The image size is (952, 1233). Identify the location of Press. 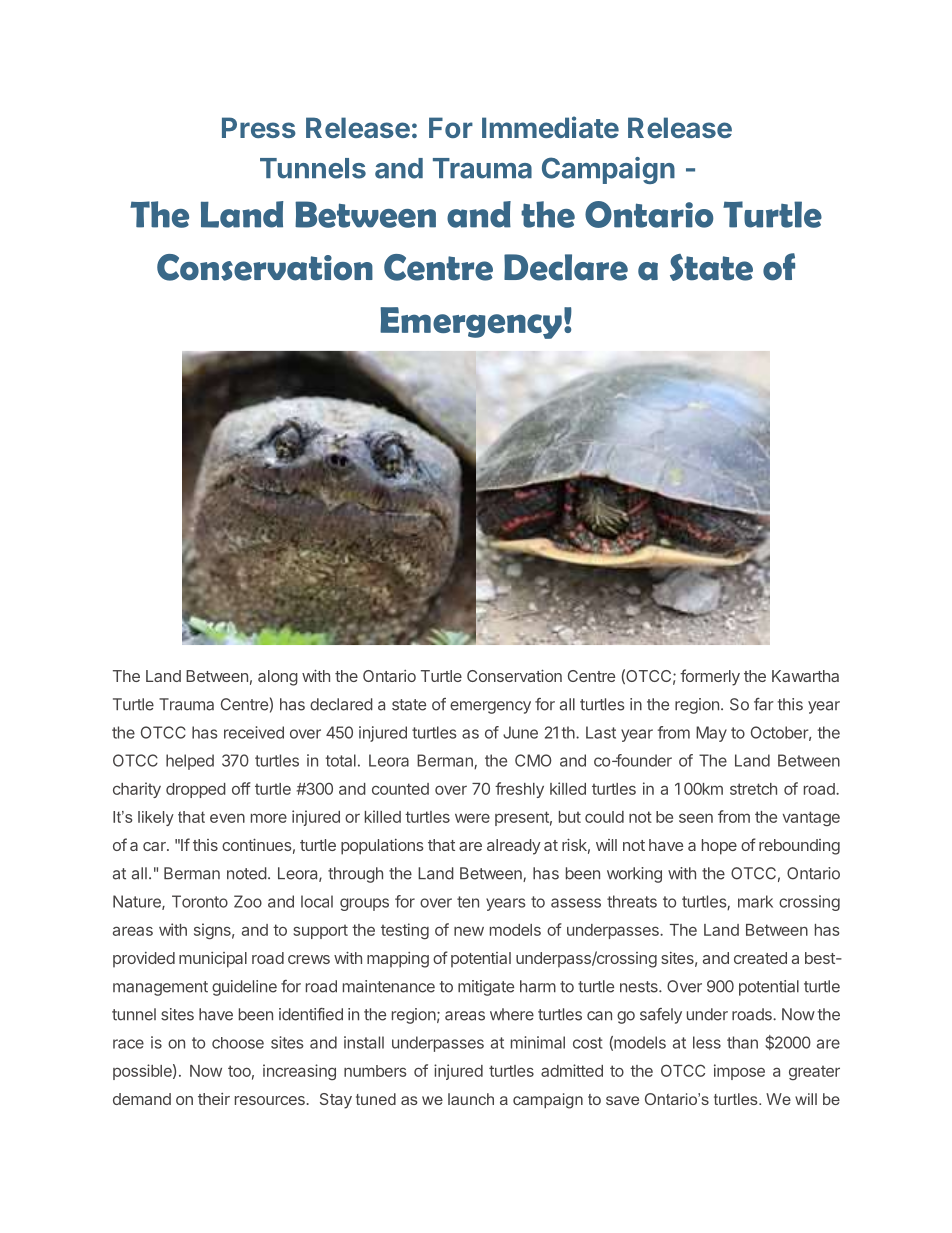
(259, 127).
